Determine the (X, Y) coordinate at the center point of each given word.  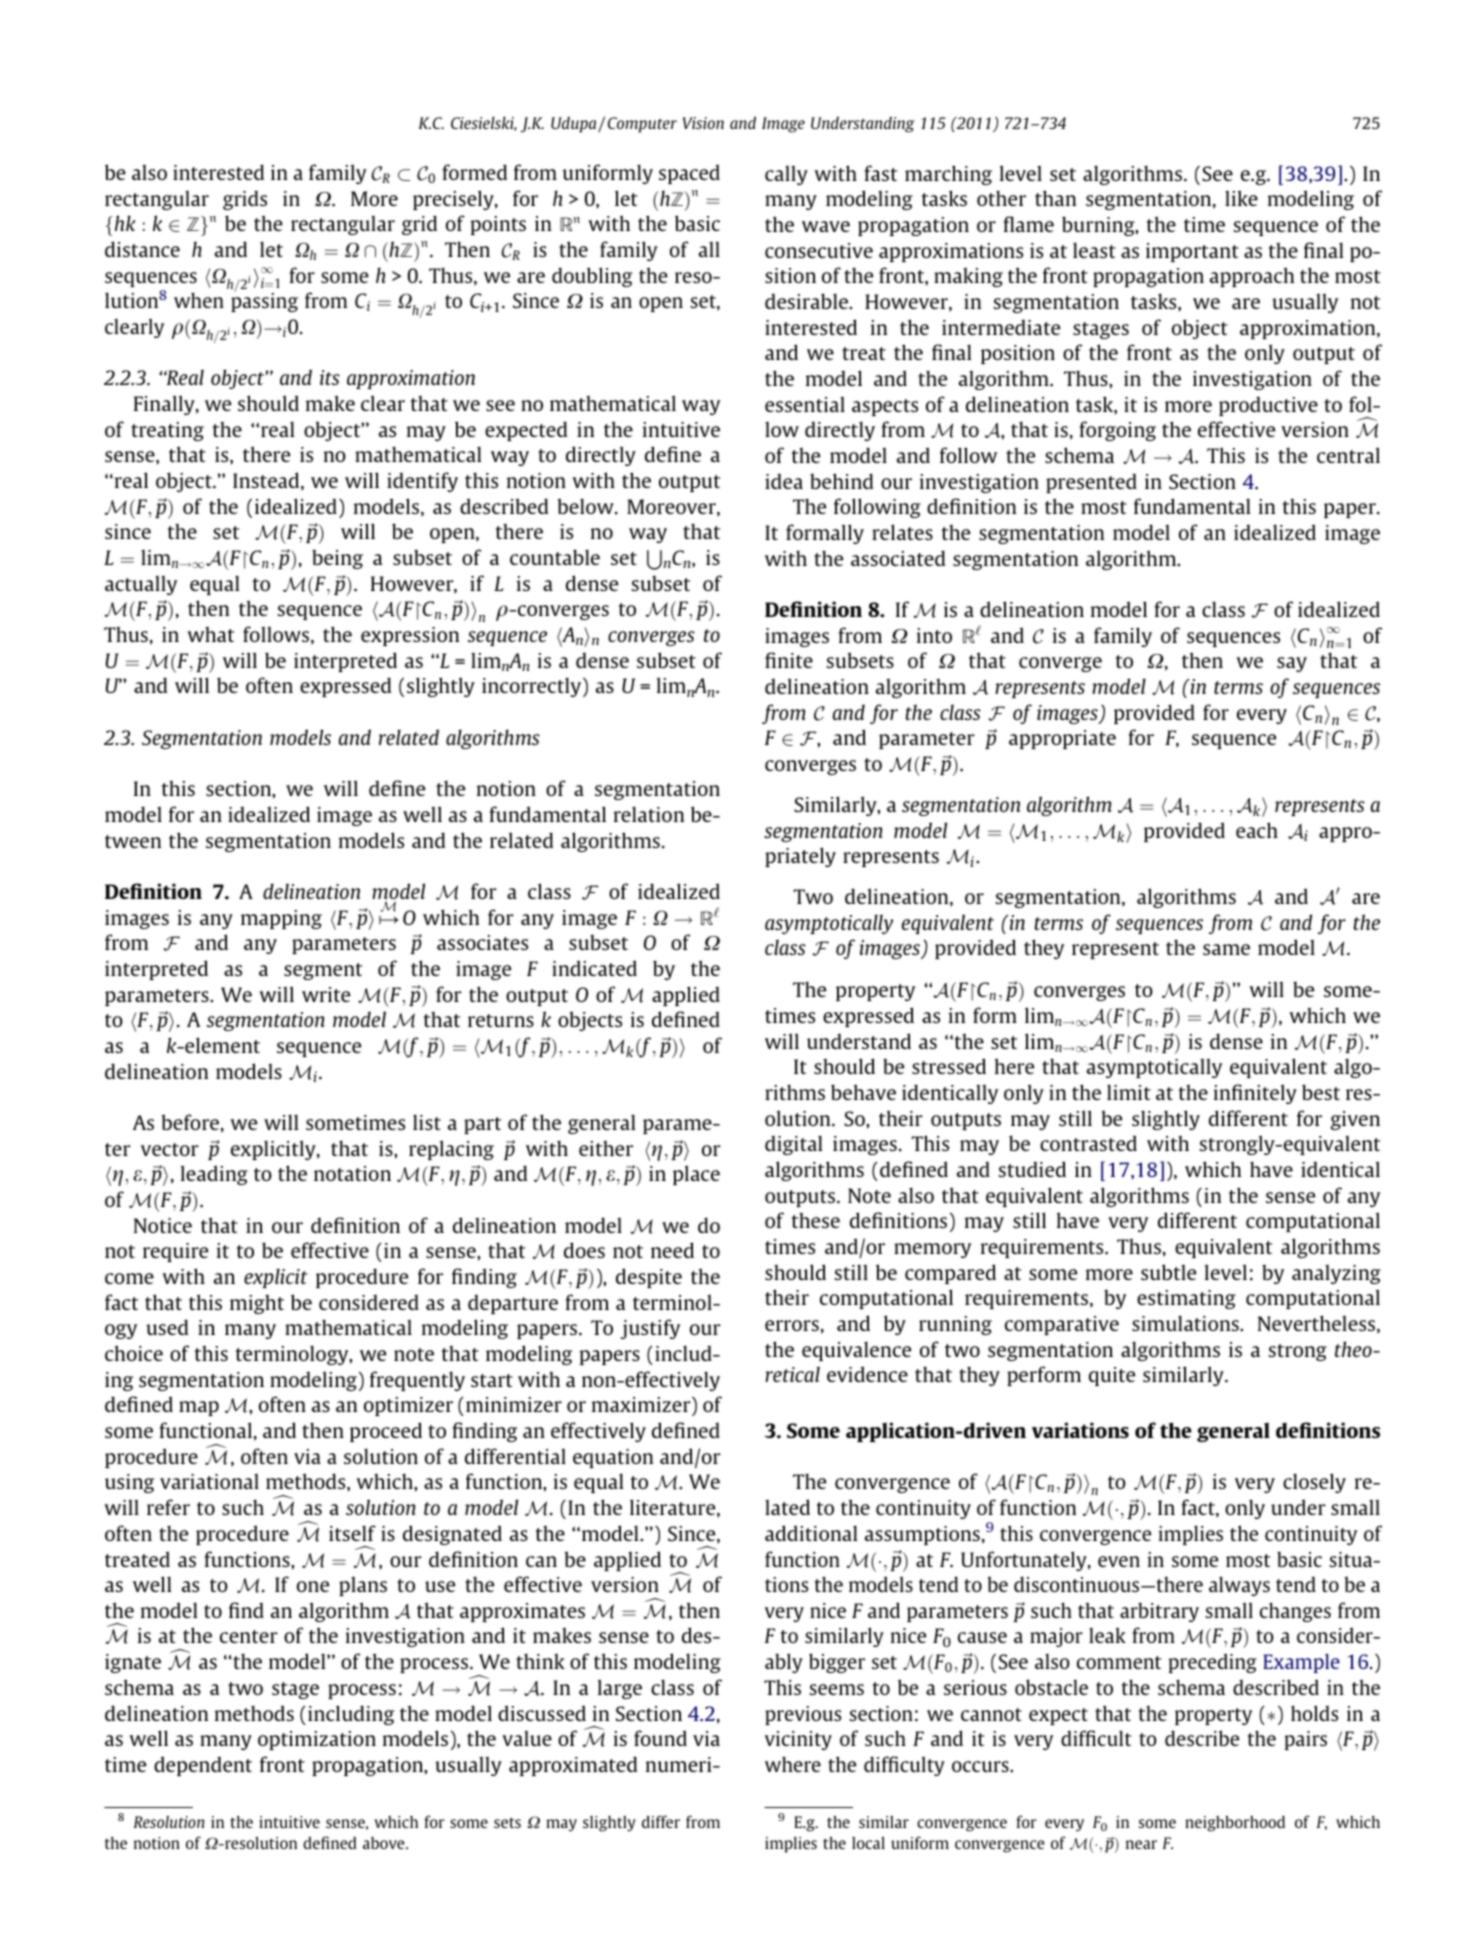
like (1241, 198)
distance (142, 249)
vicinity (798, 1740)
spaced (689, 174)
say (1292, 664)
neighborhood (1235, 1823)
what (210, 634)
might (257, 1304)
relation (649, 814)
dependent (203, 1766)
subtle (1168, 1272)
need (672, 1250)
